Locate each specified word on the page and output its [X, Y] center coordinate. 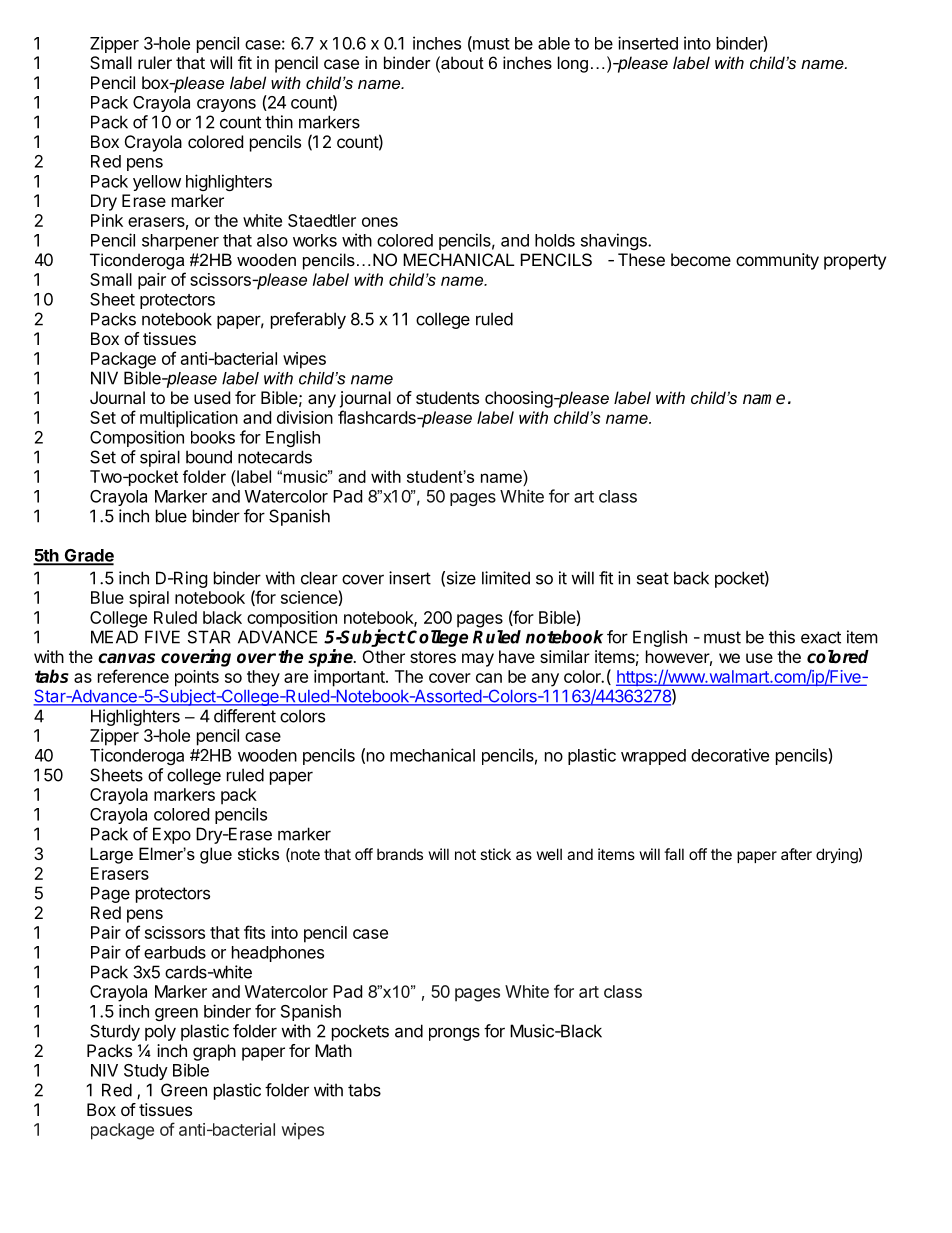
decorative [730, 755]
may [478, 660]
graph [214, 1052]
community [777, 261]
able [554, 43]
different [245, 716]
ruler [155, 62]
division [305, 417]
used [212, 397]
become [701, 259]
